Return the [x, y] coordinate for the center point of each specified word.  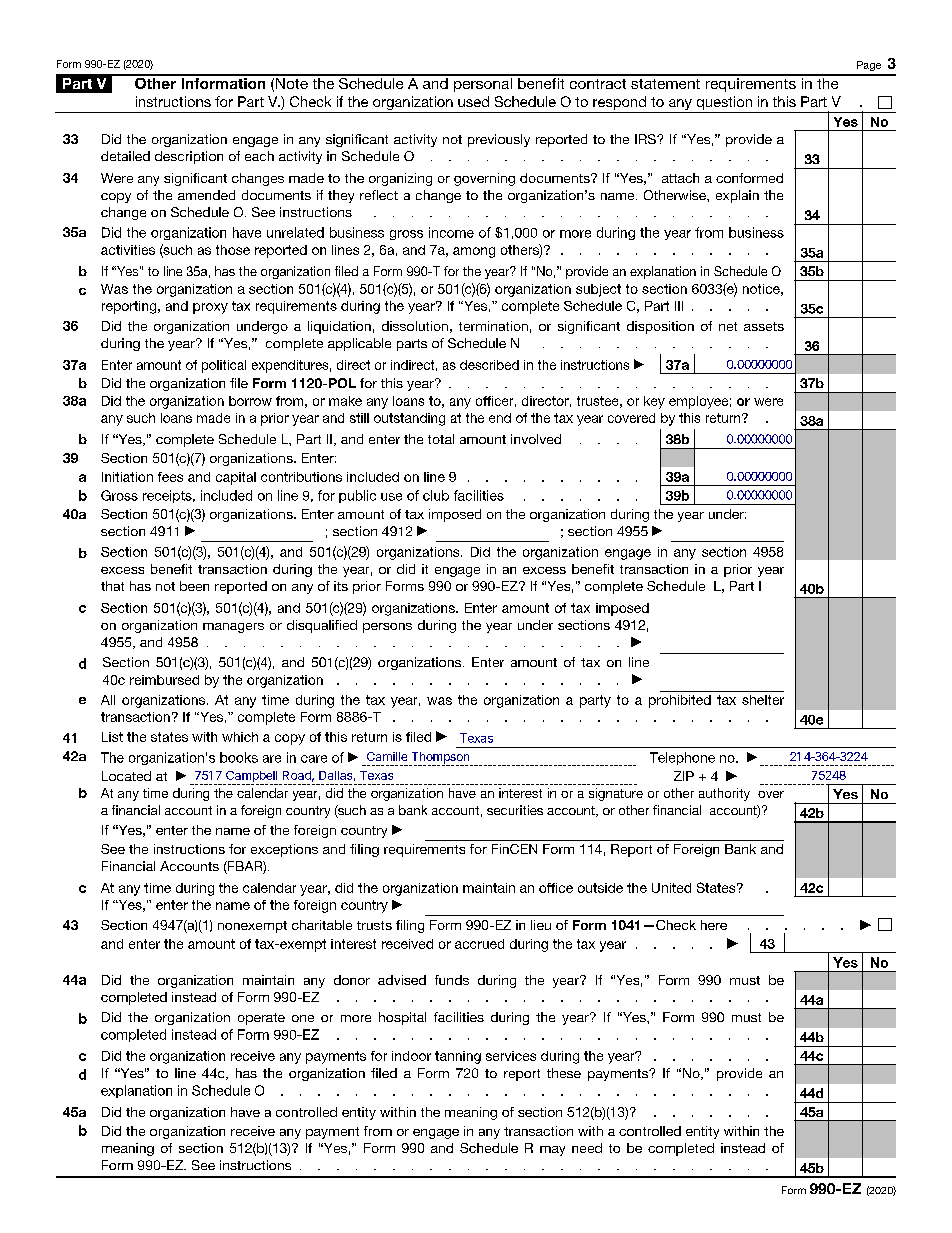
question [724, 103]
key [654, 402]
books [239, 757]
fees [170, 477]
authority [724, 794]
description [189, 157]
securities [515, 810]
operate [261, 1019]
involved [536, 439]
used [473, 101]
